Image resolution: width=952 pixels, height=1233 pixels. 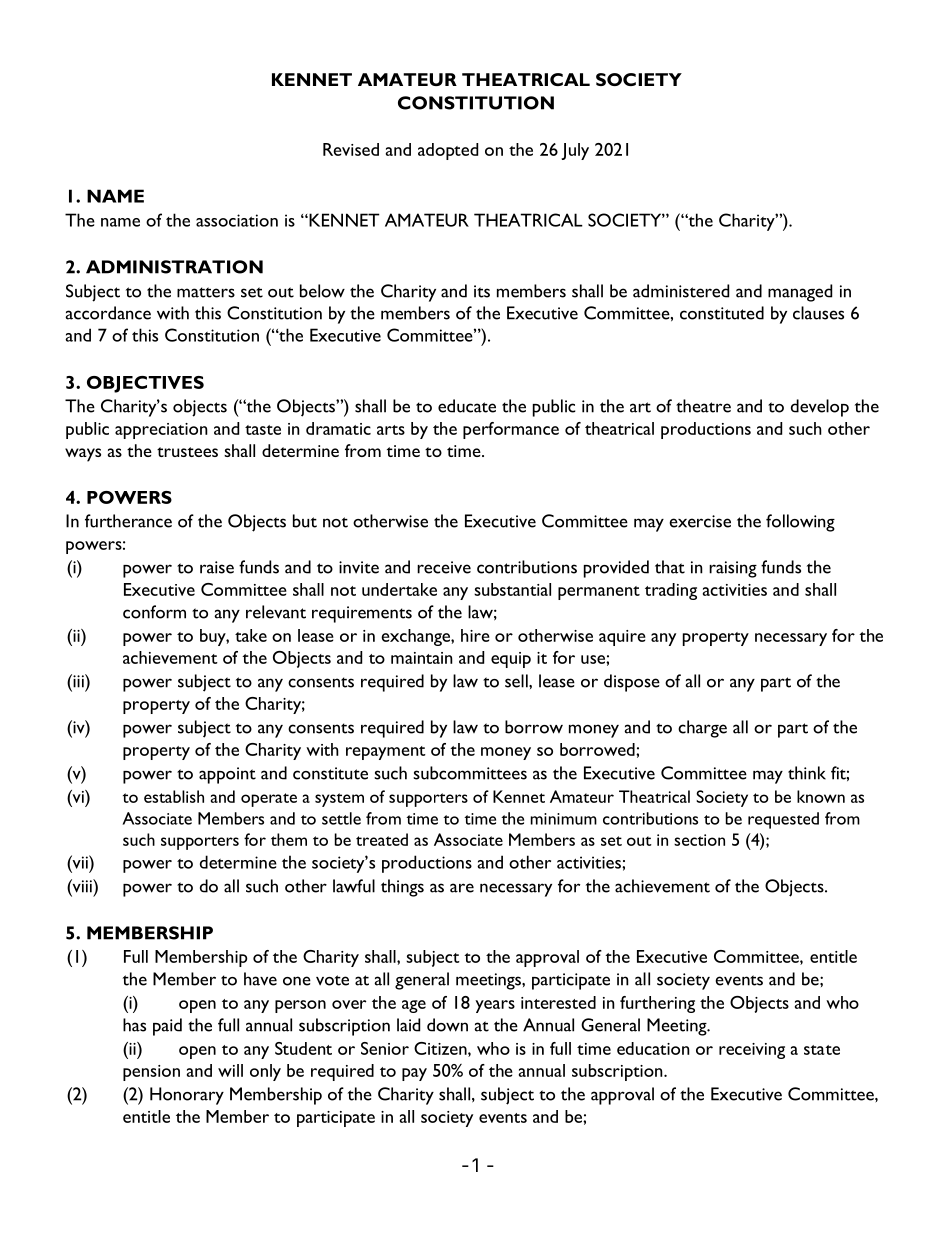 I want to click on performance, so click(x=511, y=430).
